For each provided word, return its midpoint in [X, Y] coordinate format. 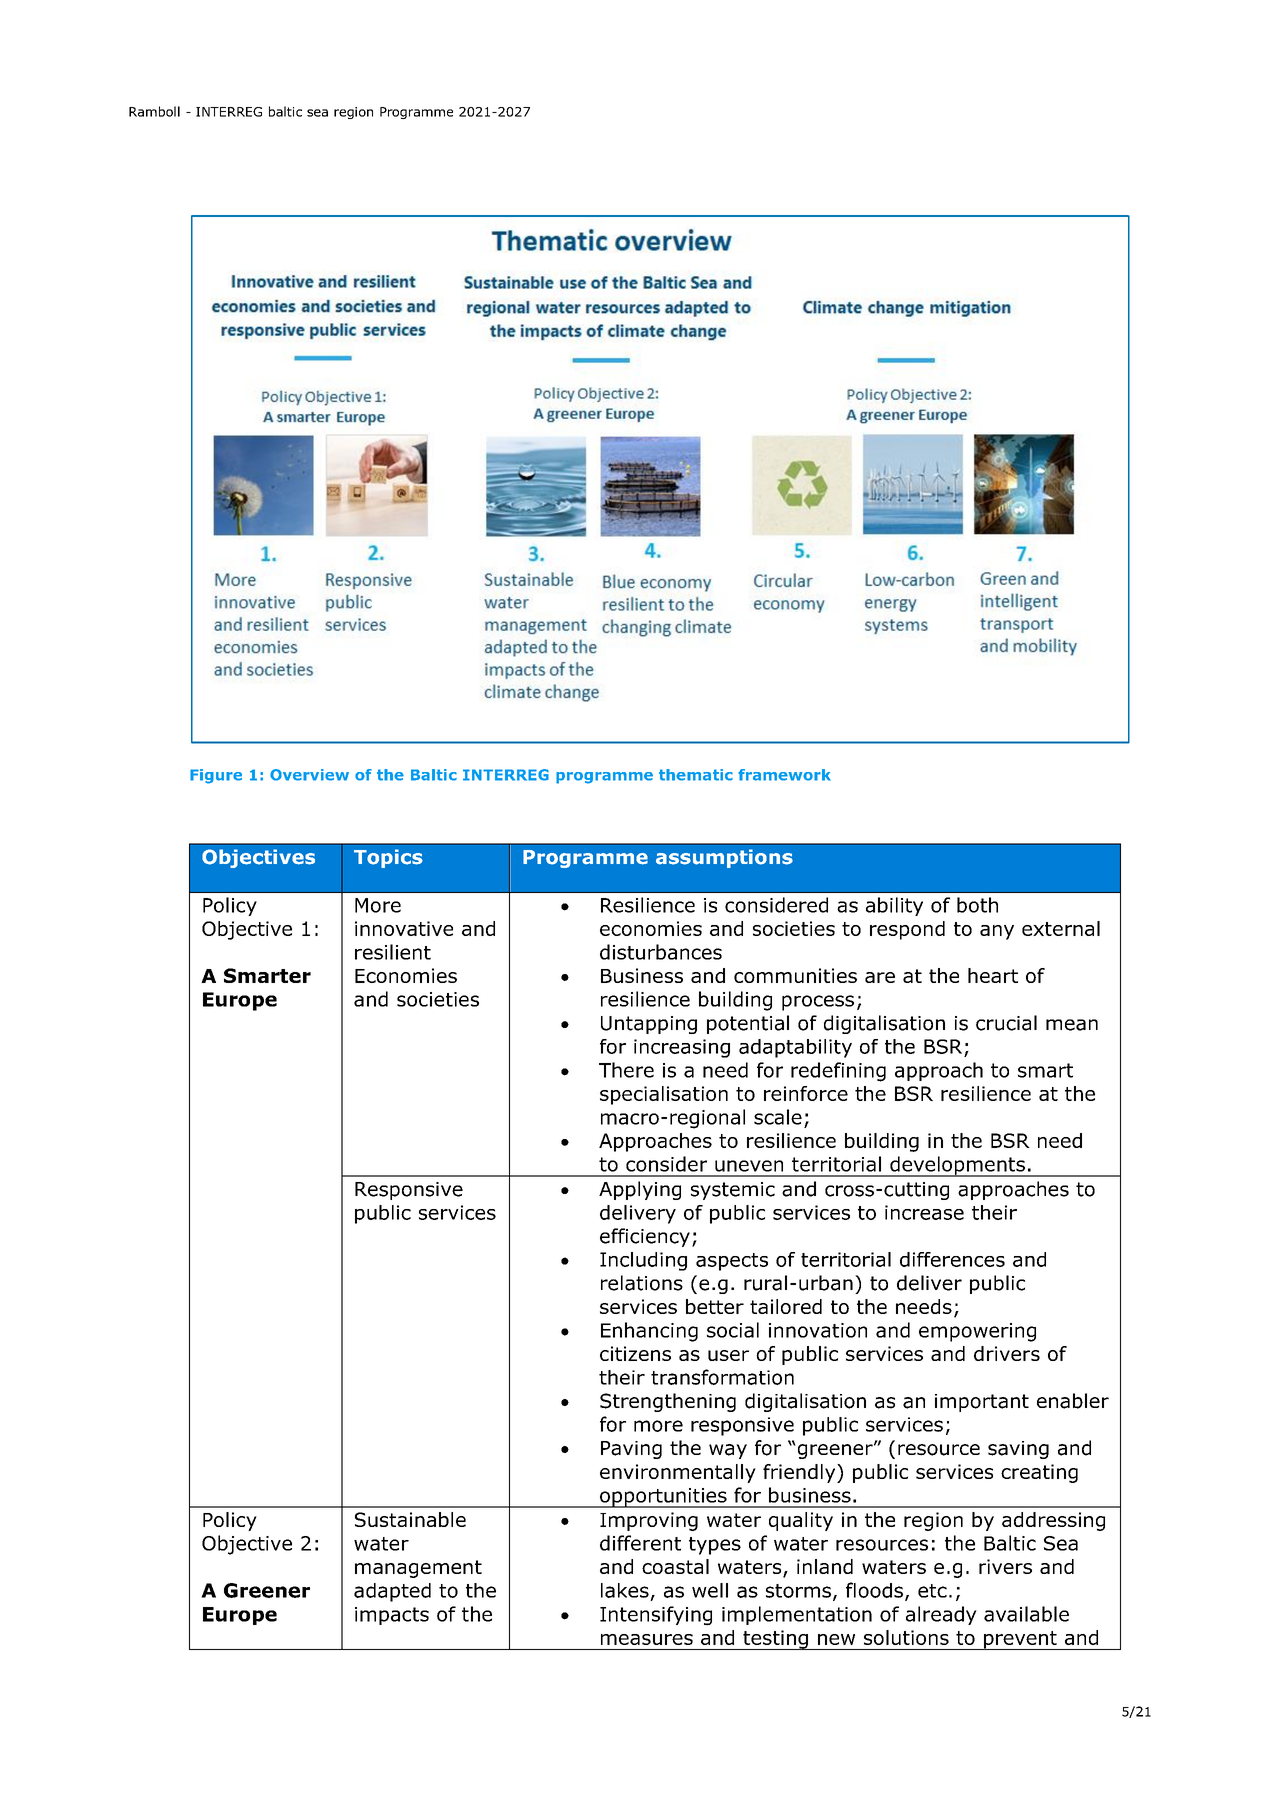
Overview [309, 775]
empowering [977, 1332]
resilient [393, 952]
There [626, 1070]
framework [784, 775]
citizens [635, 1353]
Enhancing [649, 1332]
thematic [696, 775]
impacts [392, 1616]
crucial [1006, 1023]
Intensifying [656, 1616]
